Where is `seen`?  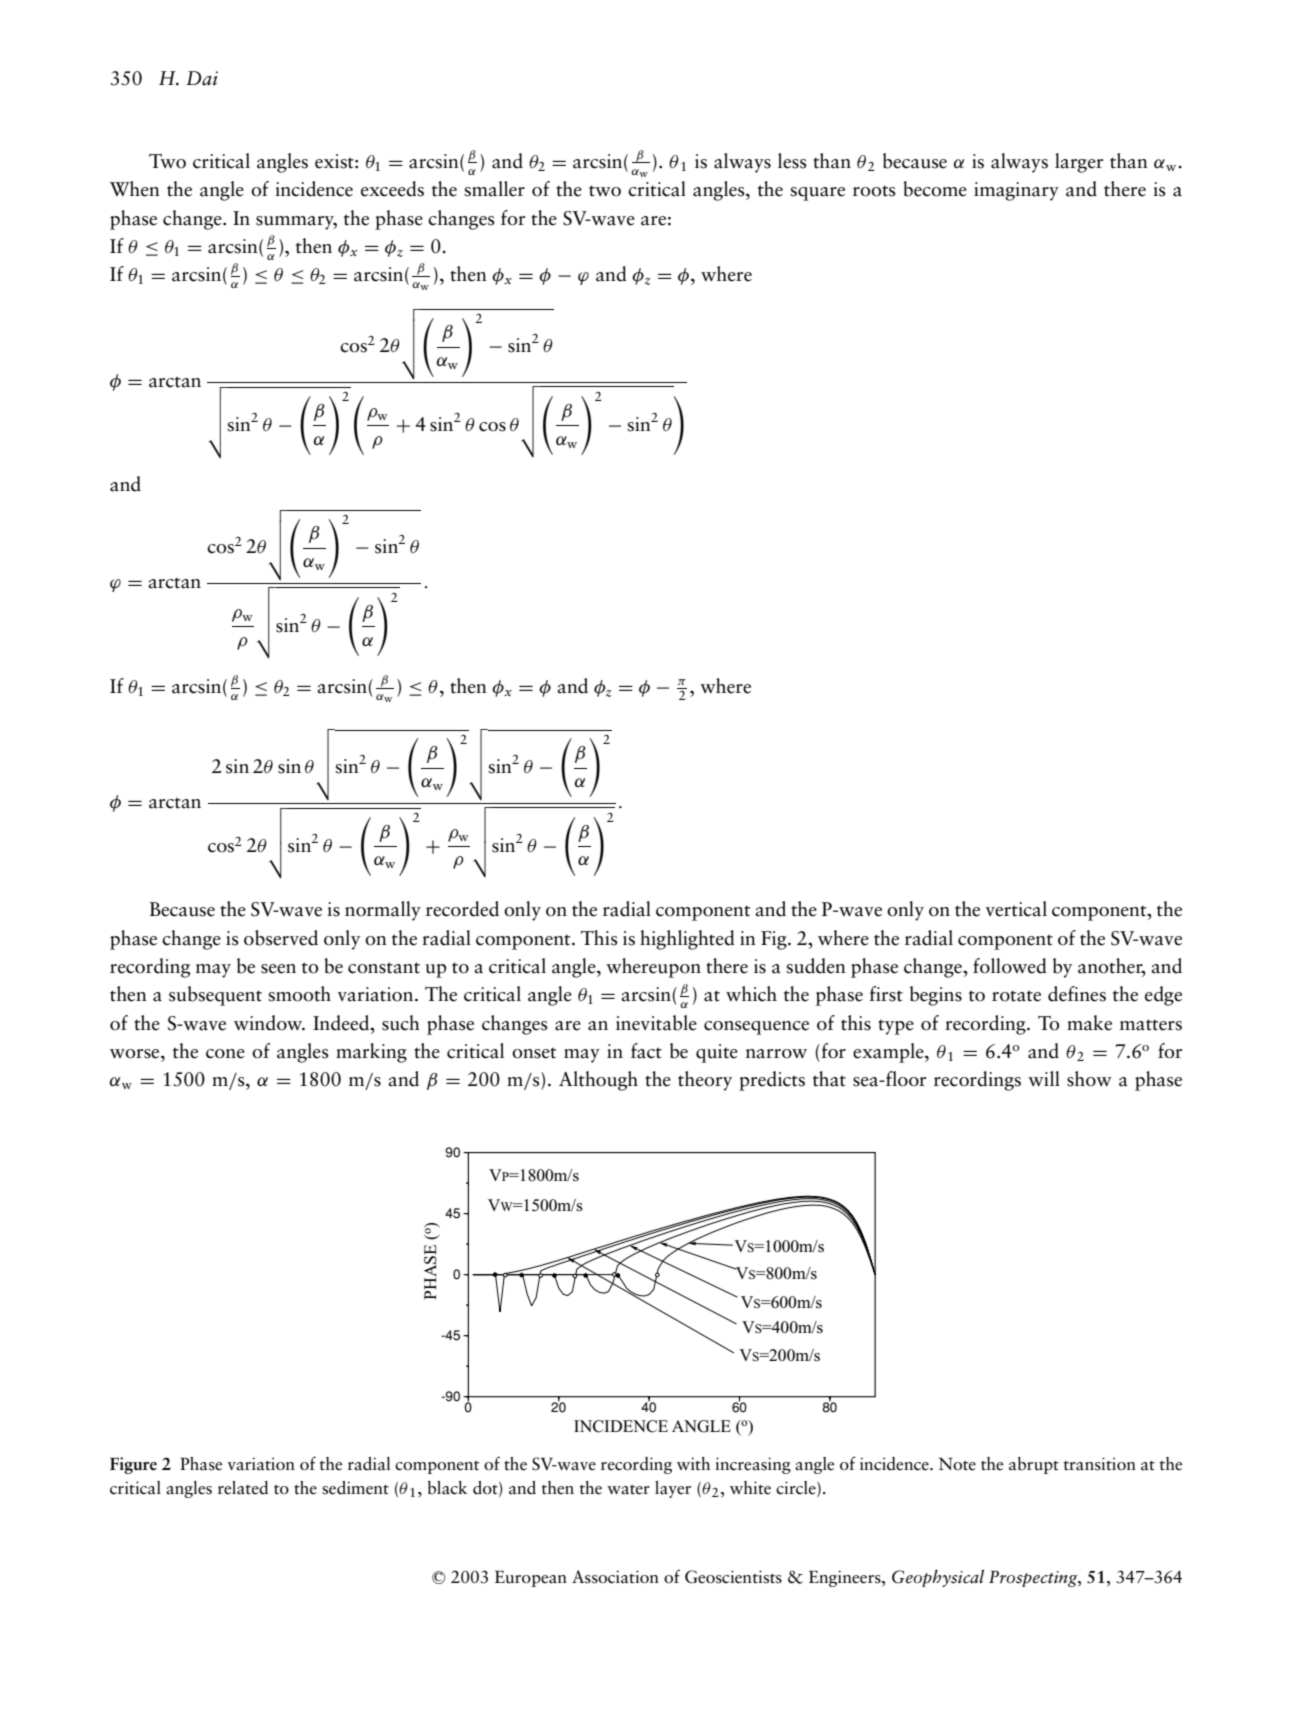 seen is located at coordinates (278, 969).
